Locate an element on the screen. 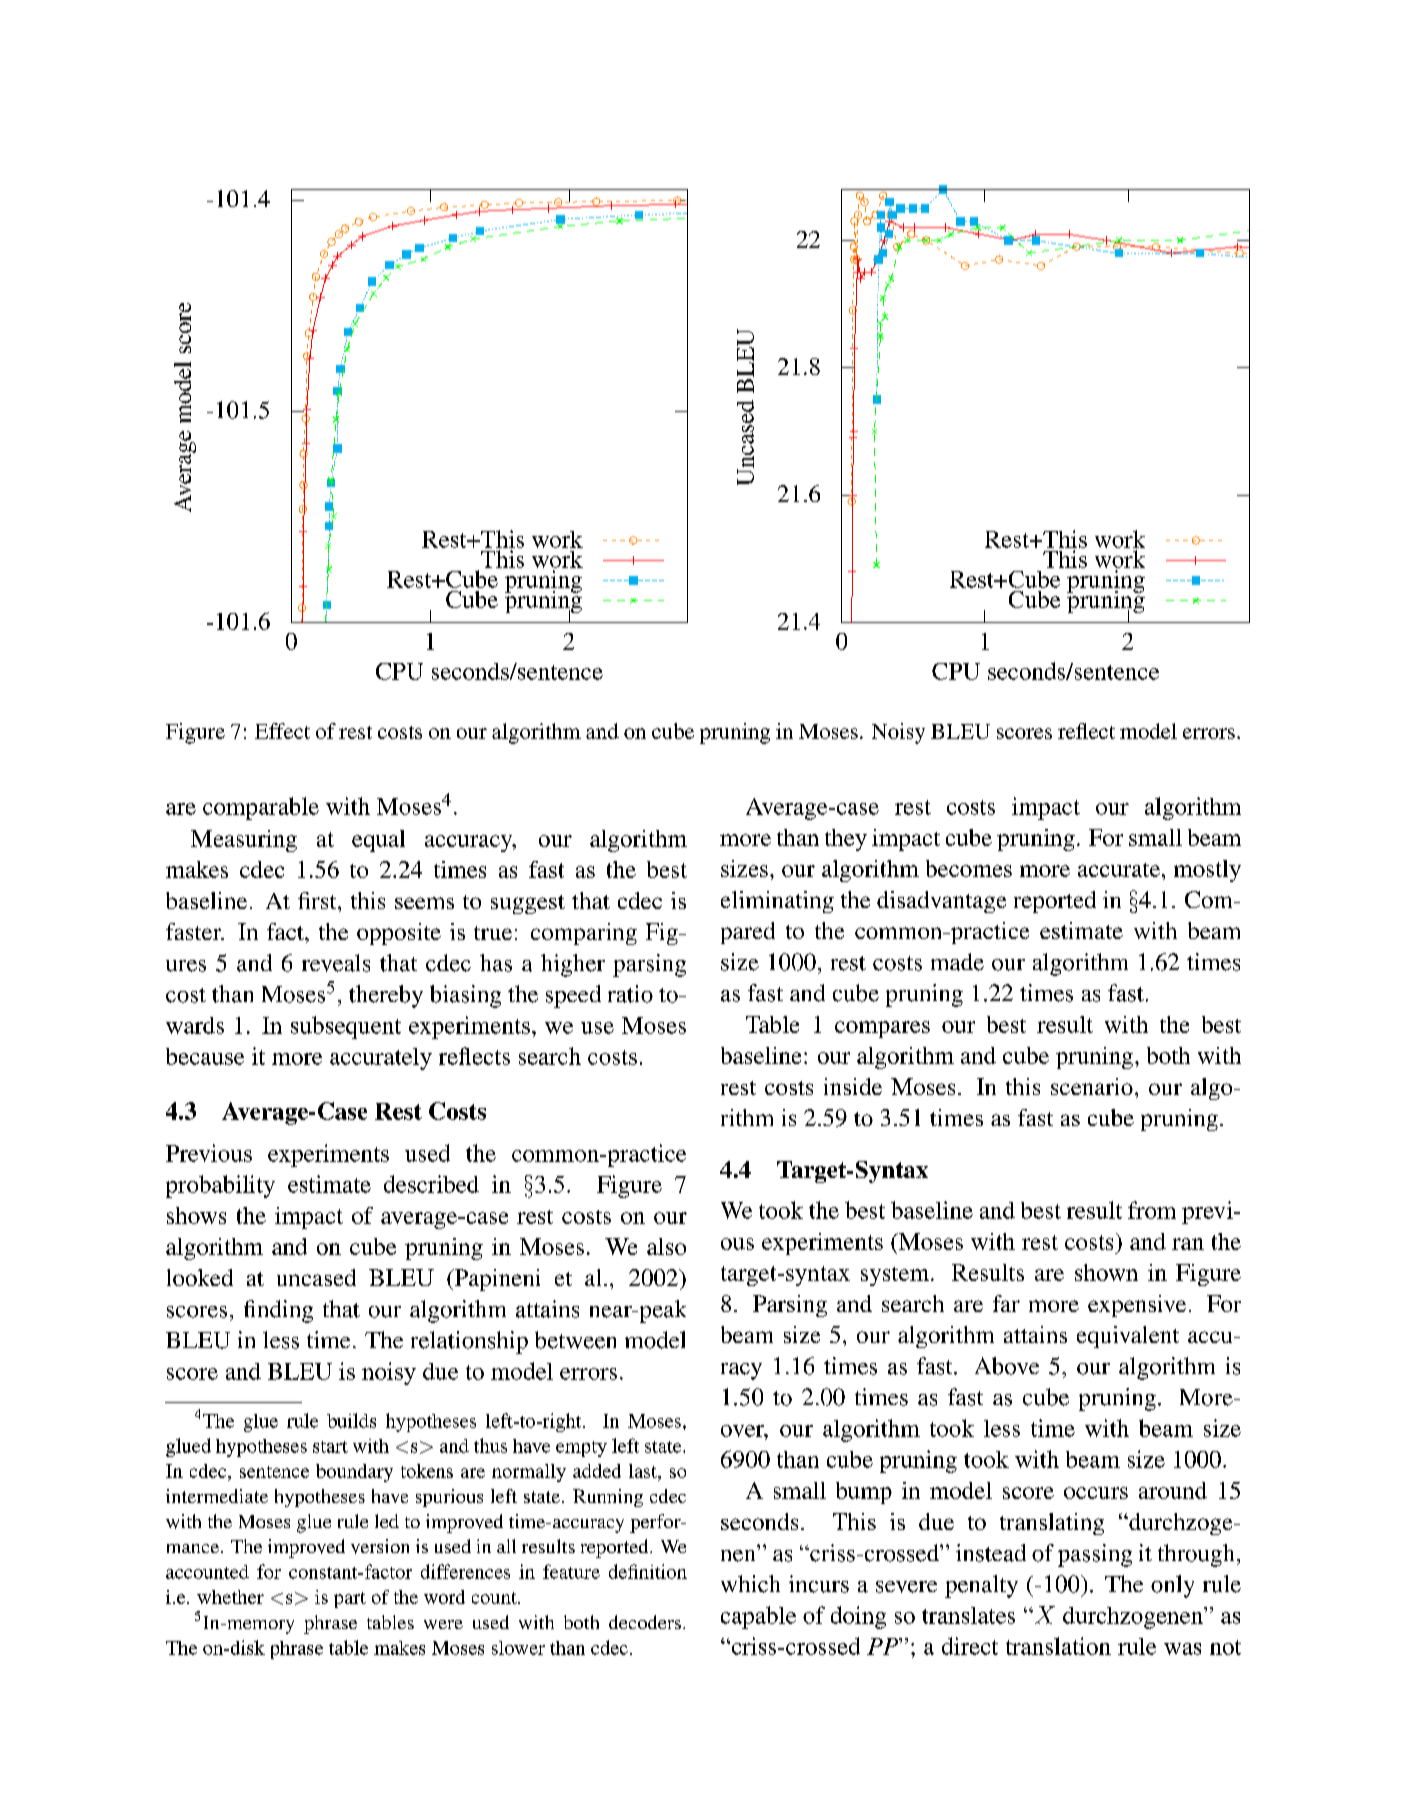 This screenshot has height=1820, width=1407. from is located at coordinates (1152, 1210).
